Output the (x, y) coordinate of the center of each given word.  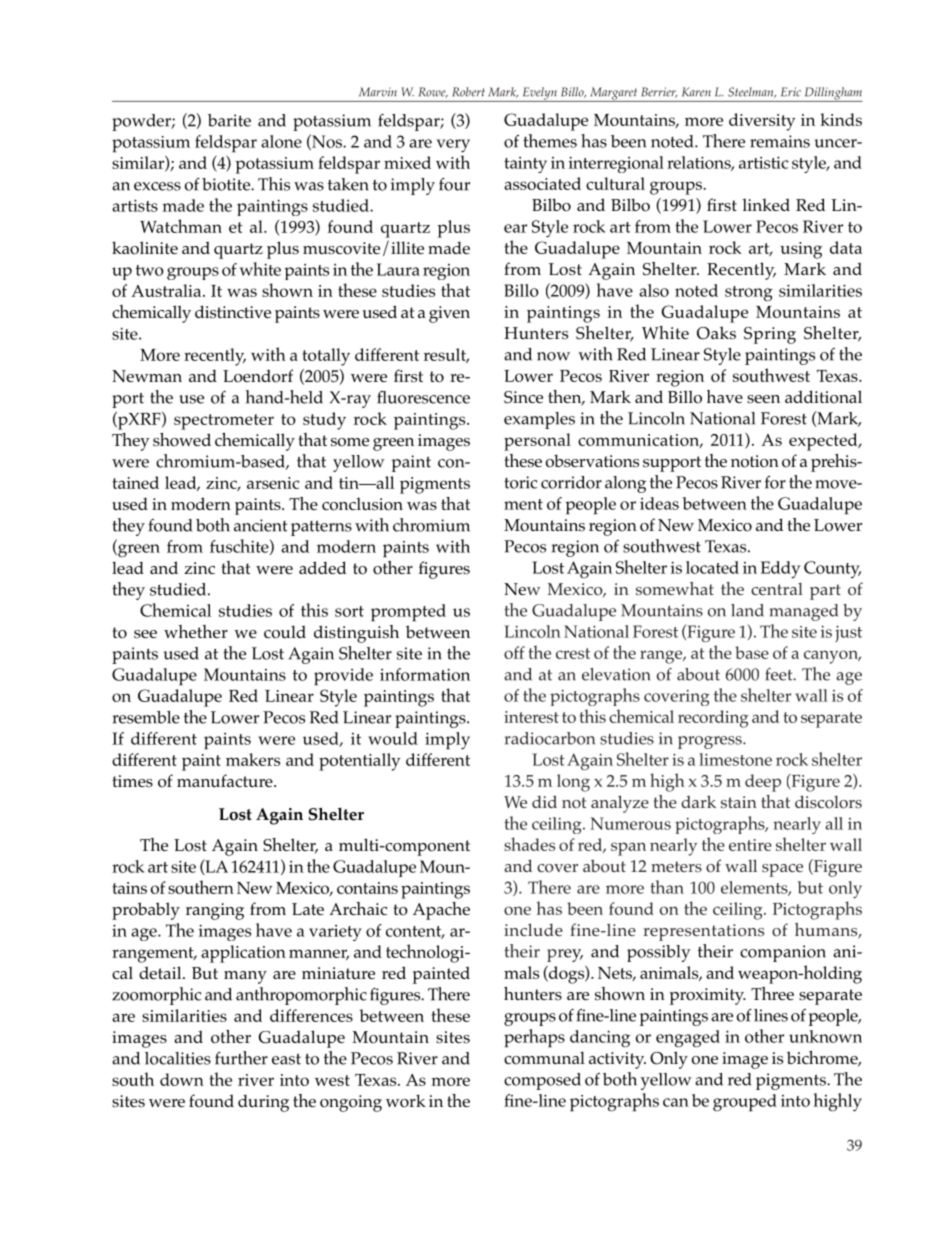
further (241, 1058)
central (777, 588)
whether (196, 631)
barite (229, 120)
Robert (468, 92)
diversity (762, 122)
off (514, 652)
